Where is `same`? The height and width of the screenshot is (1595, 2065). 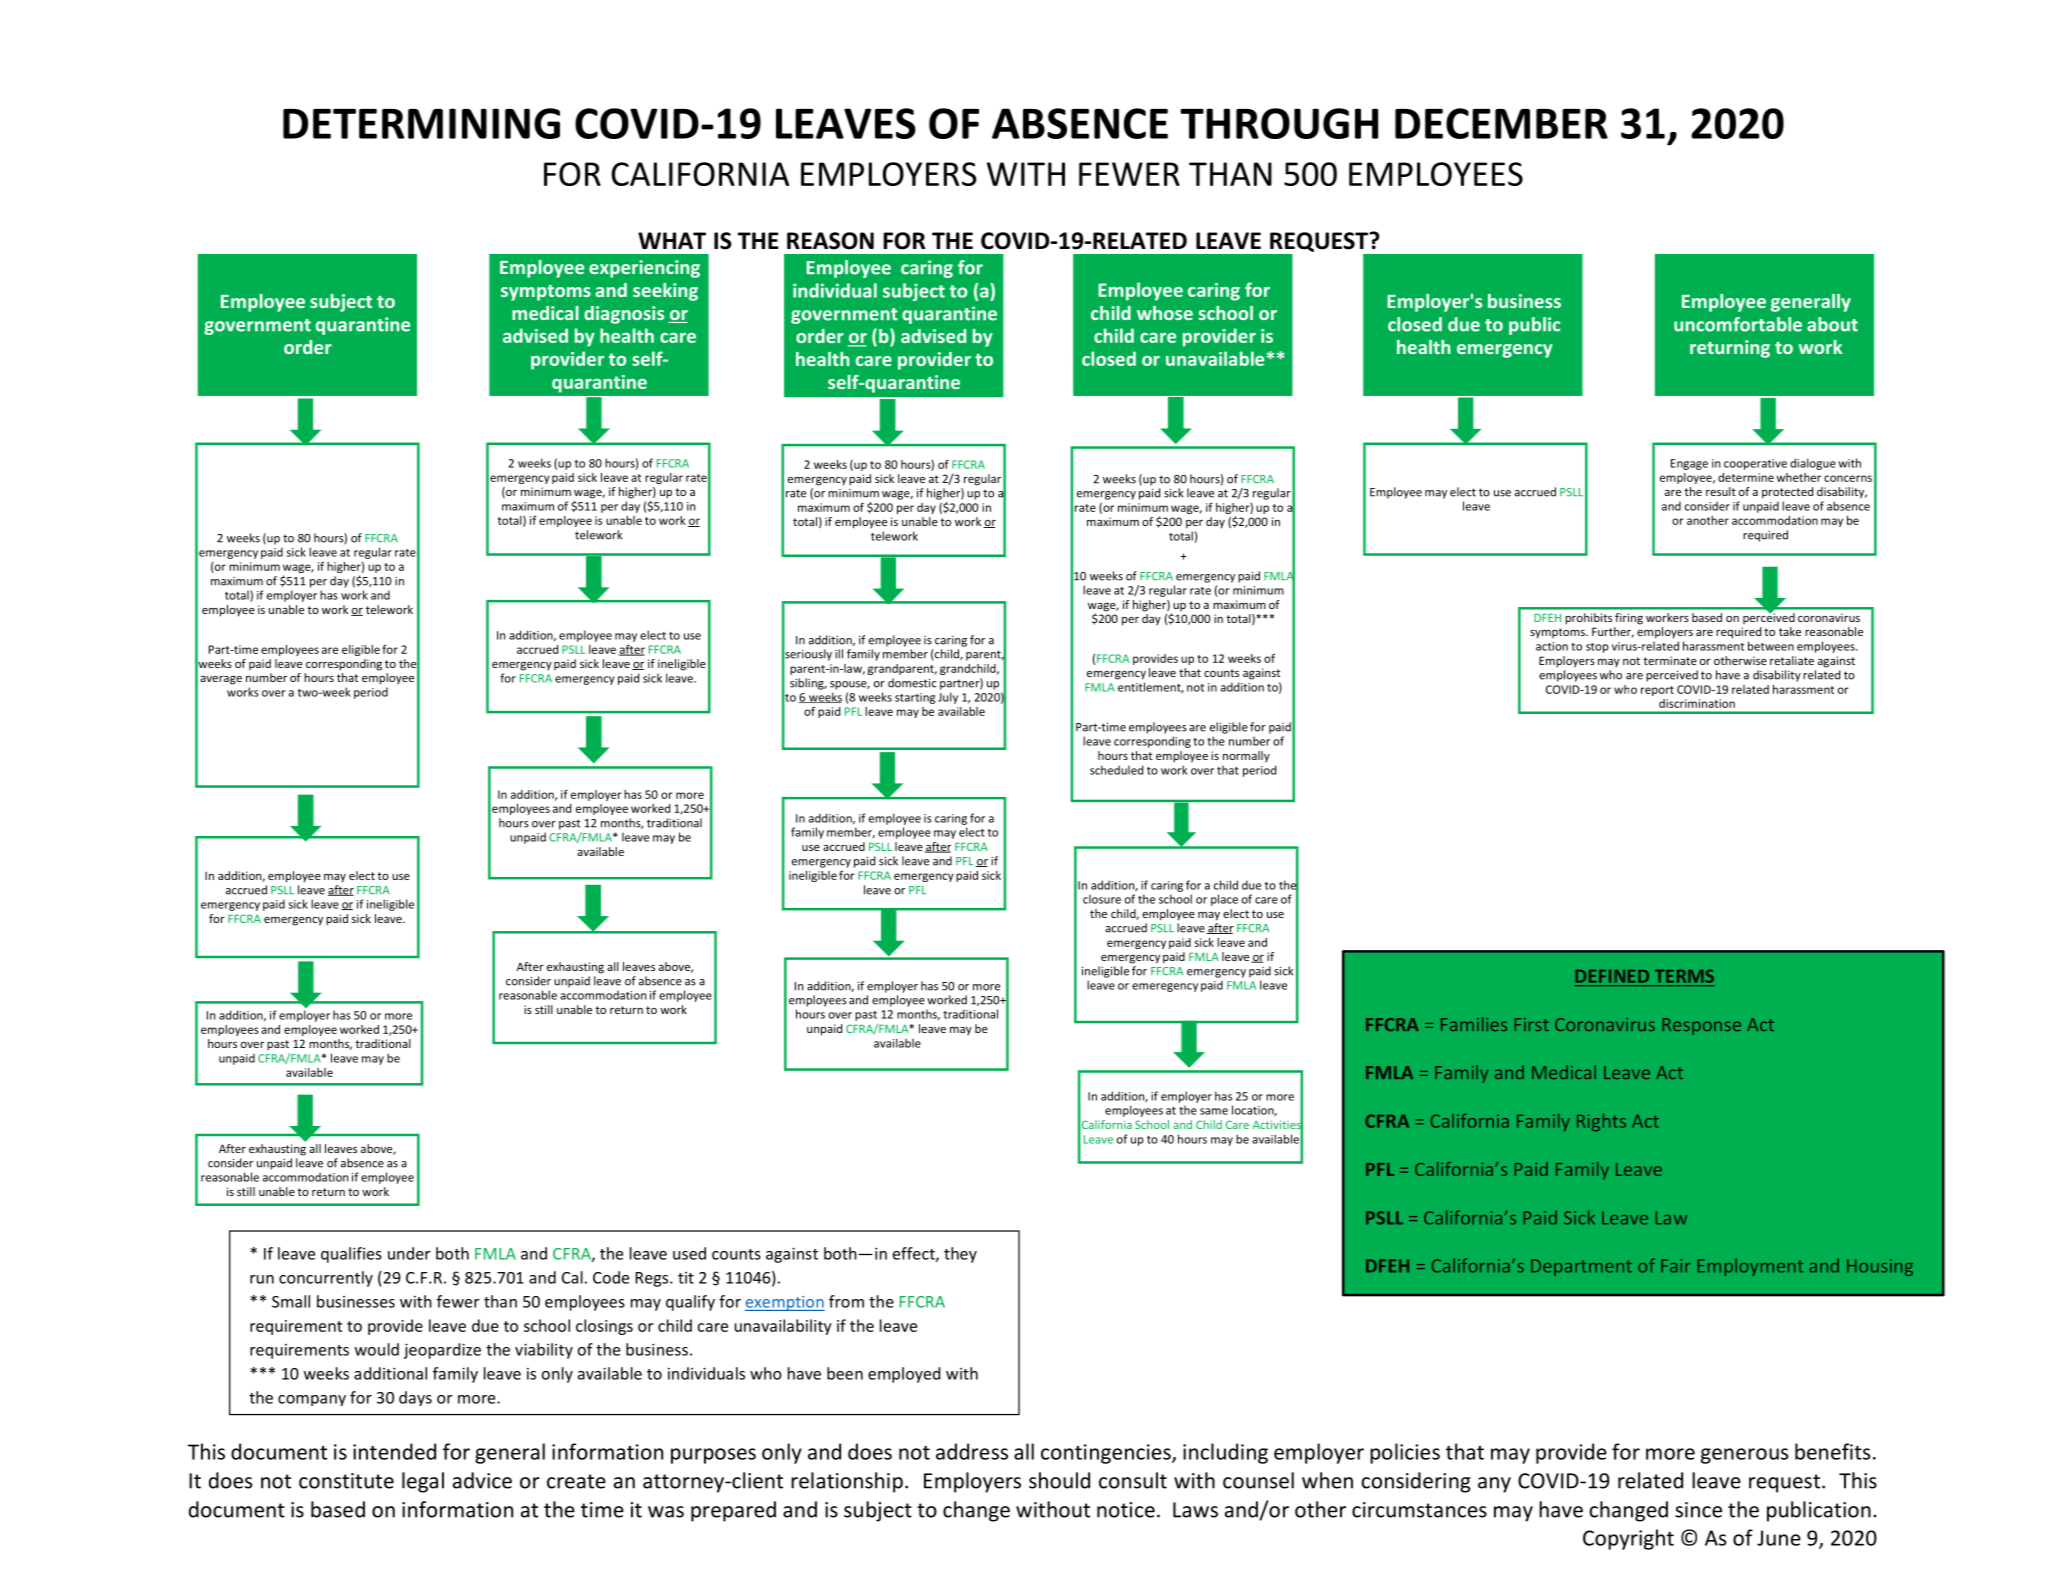 same is located at coordinates (1214, 1111).
